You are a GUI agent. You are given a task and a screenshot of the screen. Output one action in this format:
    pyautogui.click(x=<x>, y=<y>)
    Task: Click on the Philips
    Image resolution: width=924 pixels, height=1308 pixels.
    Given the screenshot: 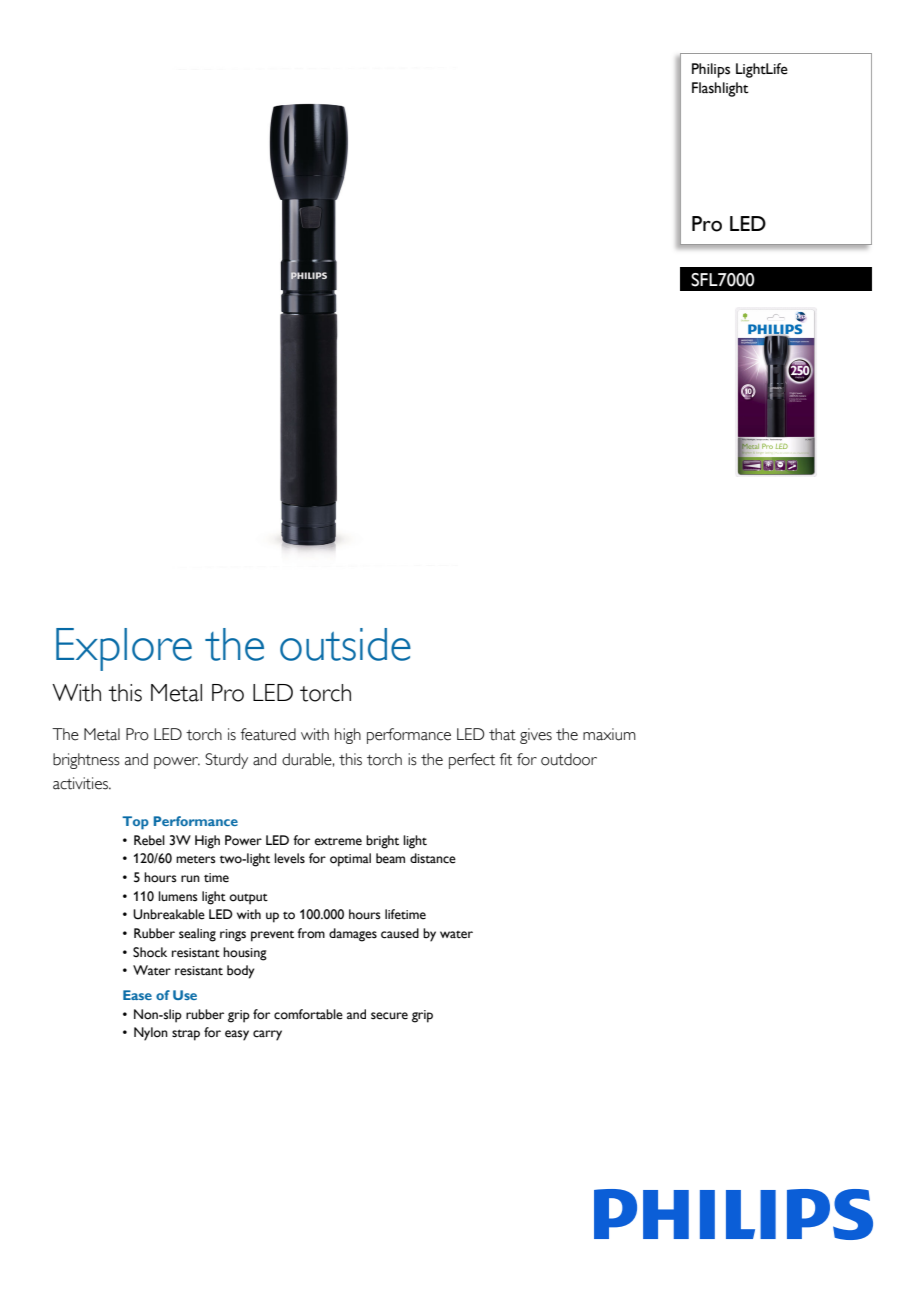 What is the action you would take?
    pyautogui.click(x=711, y=70)
